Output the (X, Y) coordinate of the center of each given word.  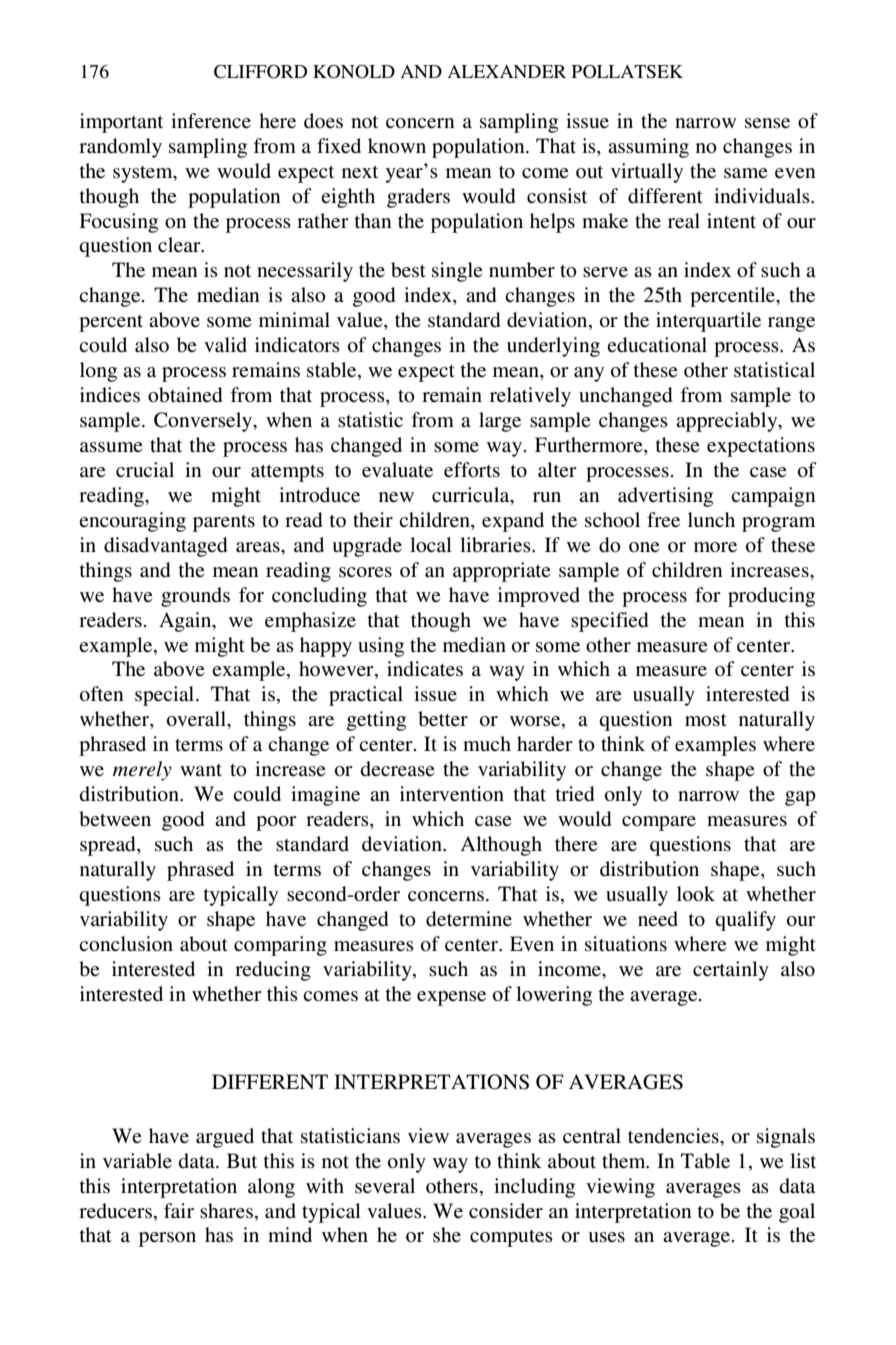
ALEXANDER (507, 71)
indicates (425, 669)
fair (179, 1210)
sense (767, 123)
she (447, 1235)
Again (186, 622)
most (706, 720)
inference (211, 120)
